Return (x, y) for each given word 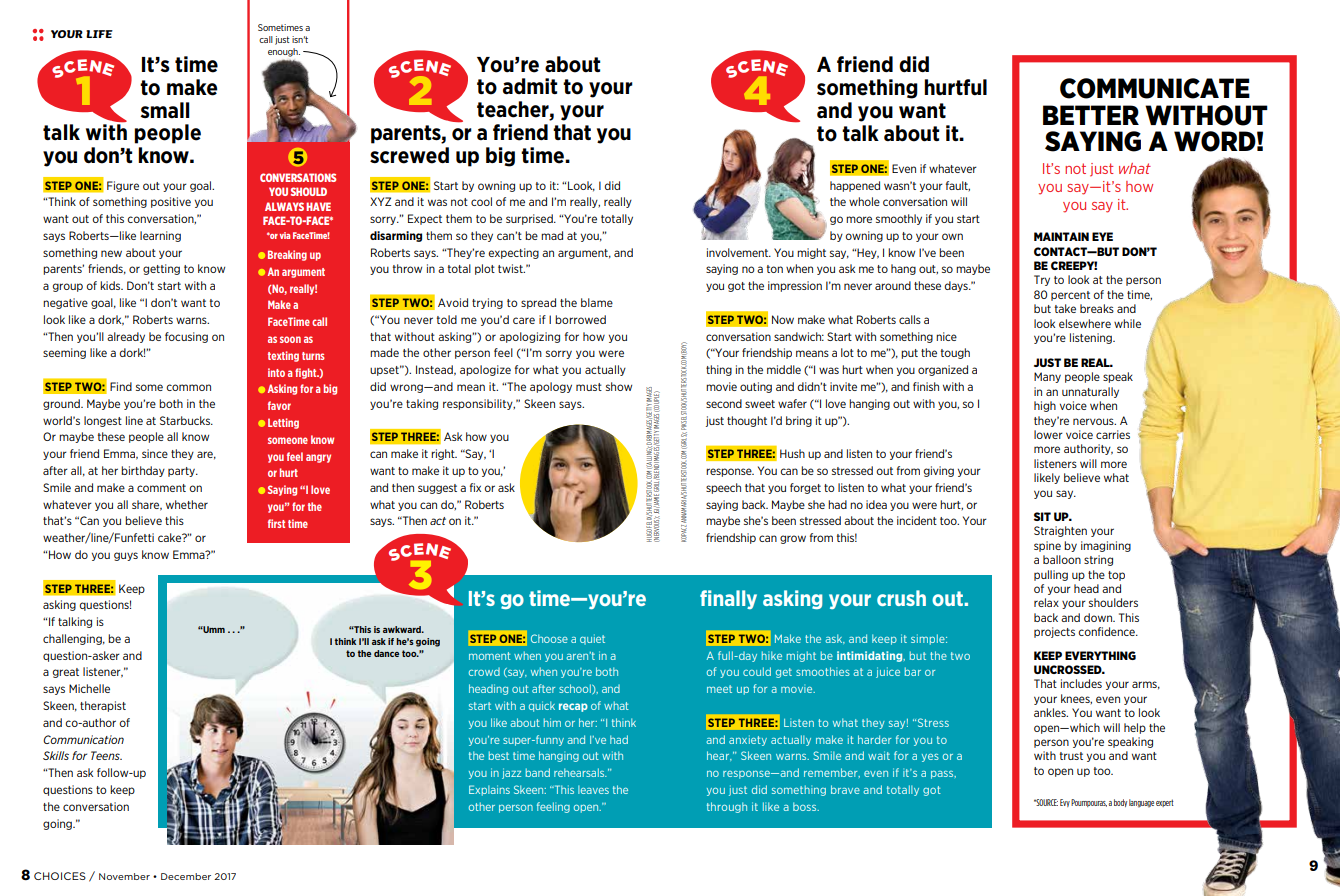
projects (1054, 632)
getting (161, 269)
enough (284, 52)
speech (723, 488)
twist (511, 268)
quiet (592, 639)
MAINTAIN (1061, 236)
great (66, 673)
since (155, 453)
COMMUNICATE (1155, 88)
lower (1048, 434)
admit (530, 86)
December (186, 876)
